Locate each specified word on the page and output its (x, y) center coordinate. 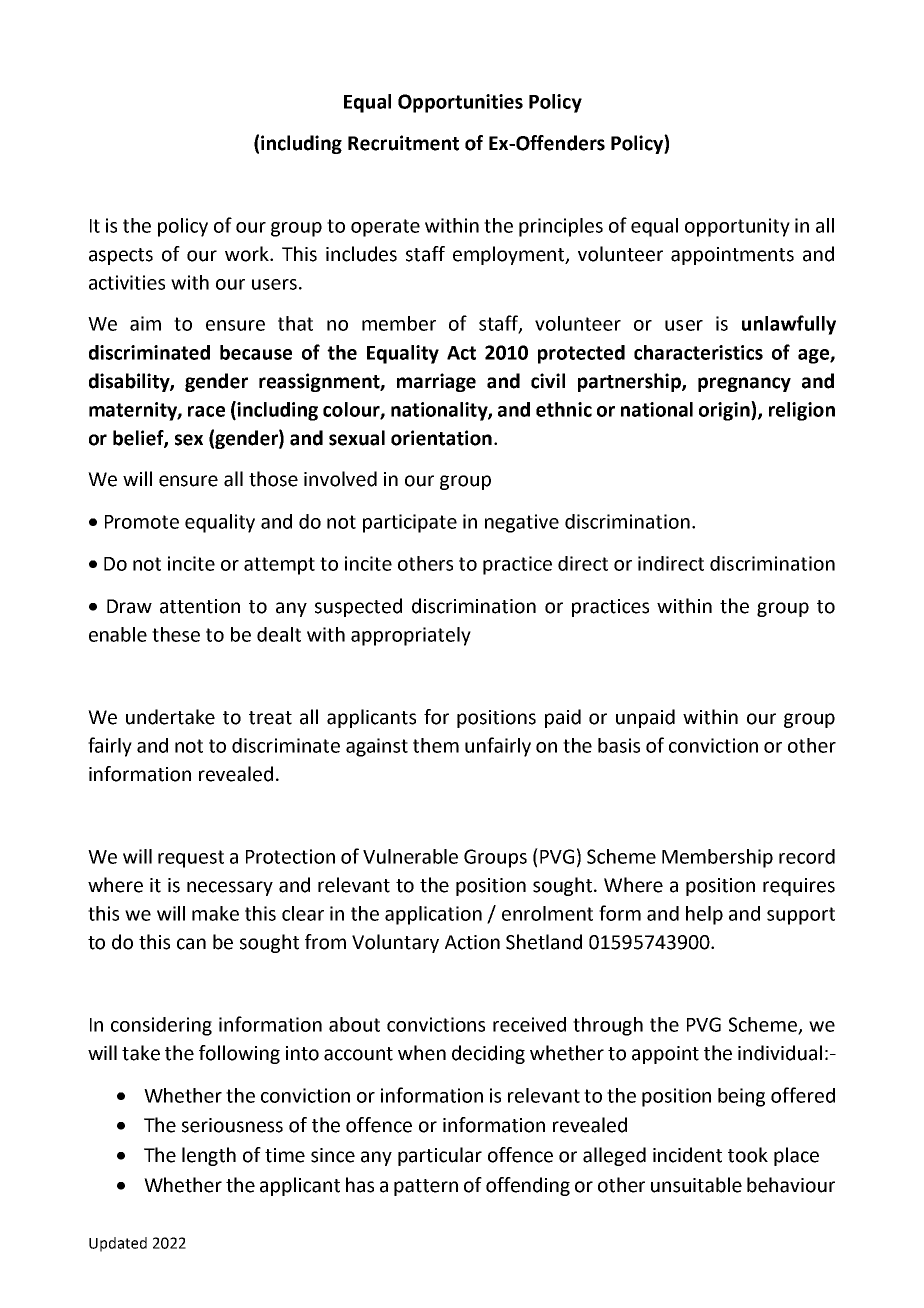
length (209, 1156)
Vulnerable (410, 856)
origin (725, 411)
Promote (142, 522)
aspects (121, 256)
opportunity (737, 227)
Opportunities (460, 103)
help (704, 915)
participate (410, 523)
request (191, 859)
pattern (426, 1187)
